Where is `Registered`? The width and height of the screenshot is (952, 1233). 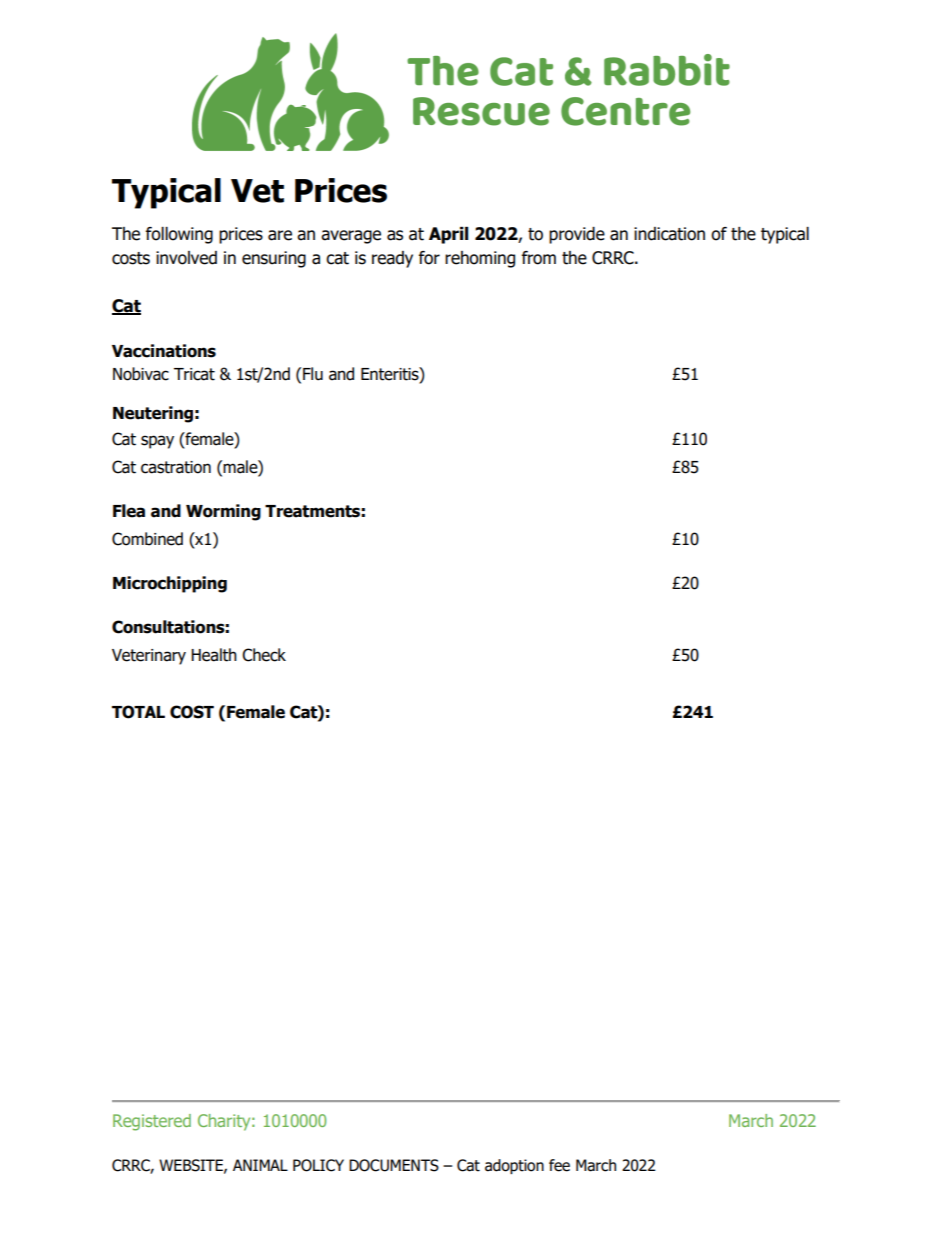
Registered is located at coordinates (152, 1122).
